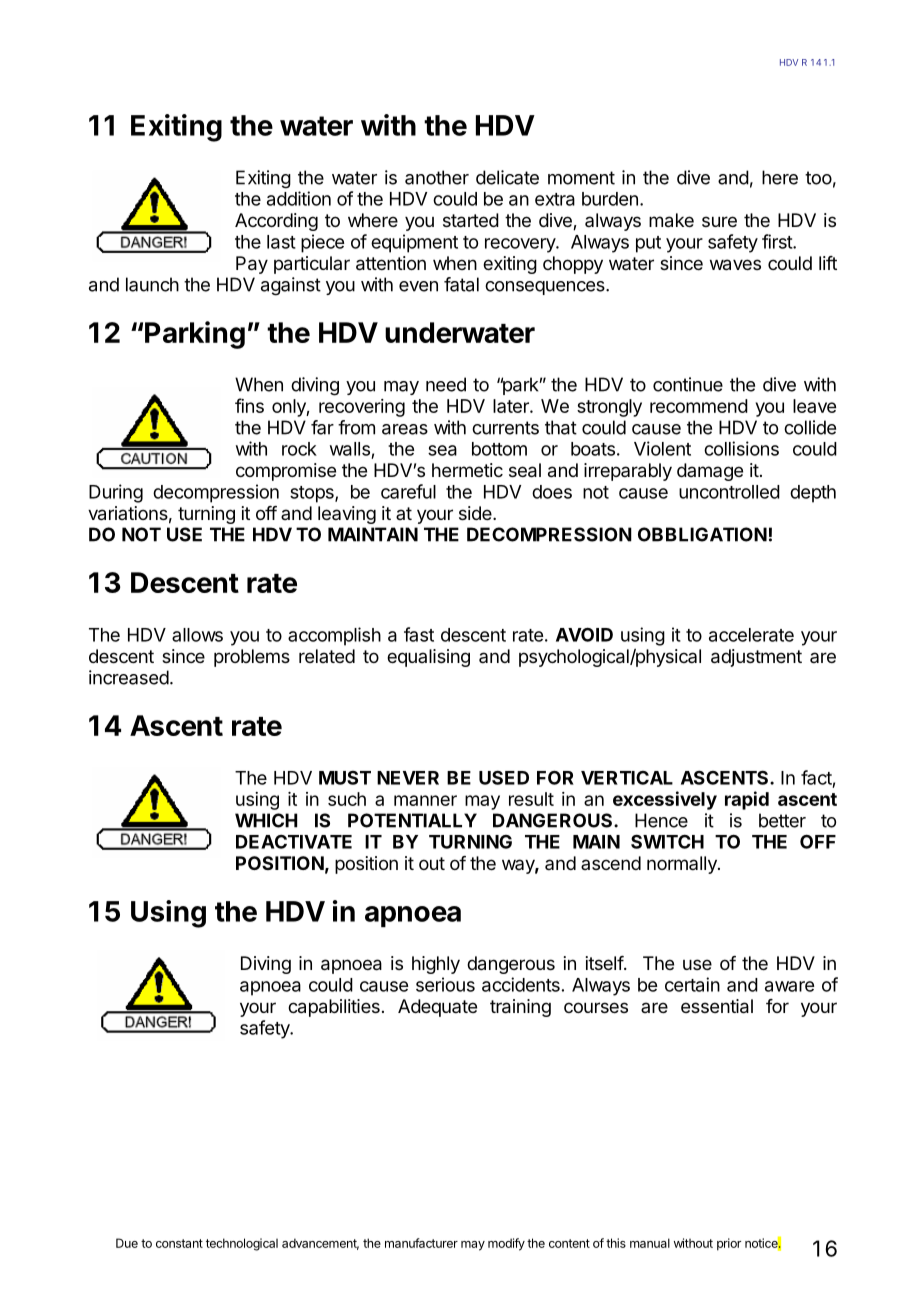  Describe the element at coordinates (249, 405) in the page. I see `fins` at that location.
